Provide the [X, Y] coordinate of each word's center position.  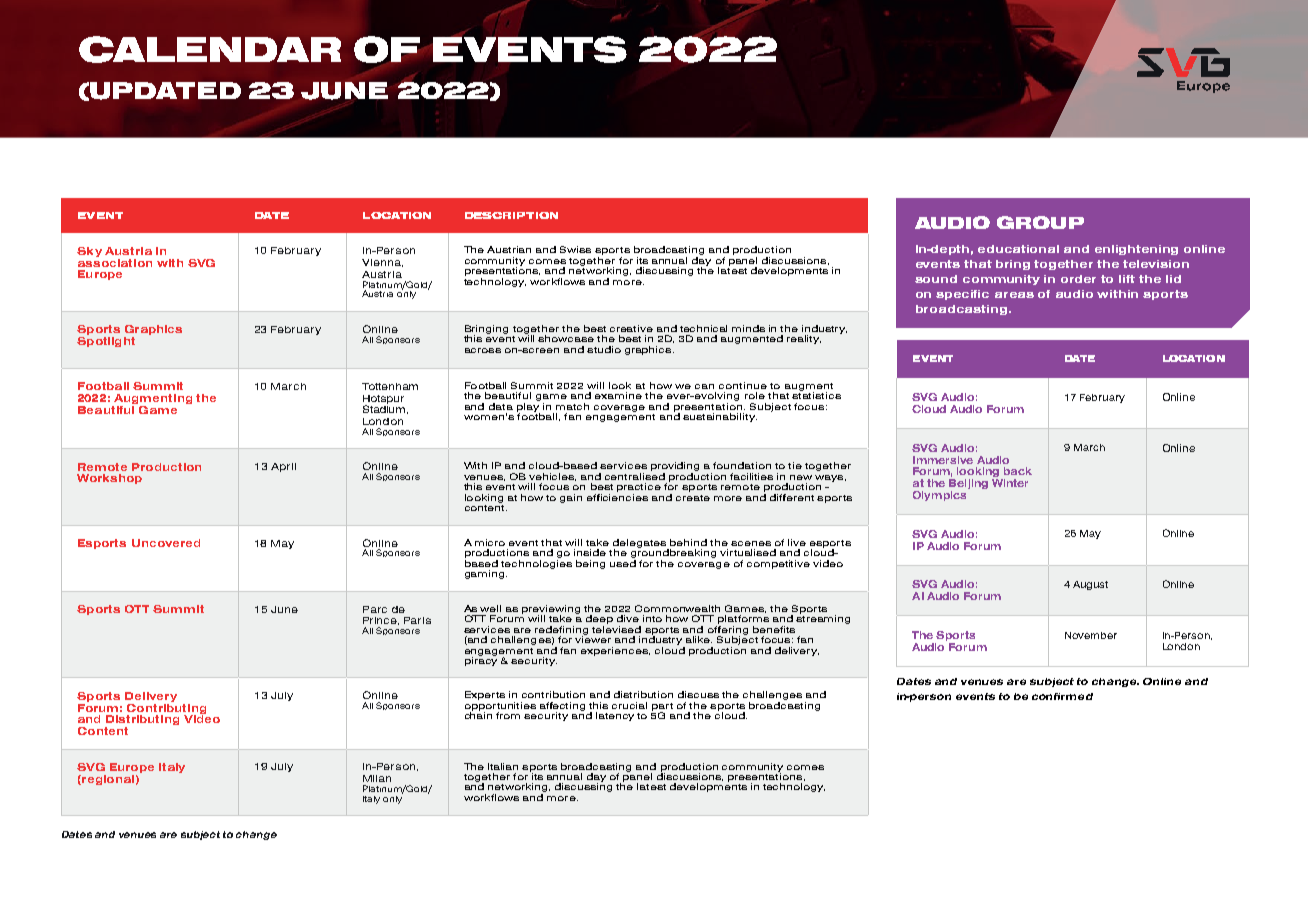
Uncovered [166, 543]
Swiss [575, 249]
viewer [593, 638]
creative [631, 328]
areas [1014, 295]
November [1091, 635]
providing [675, 468]
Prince [381, 621]
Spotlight [106, 340]
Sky [89, 252]
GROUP [1040, 222]
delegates [641, 544]
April [283, 467]
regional [107, 780]
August [1090, 585]
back [1018, 471]
